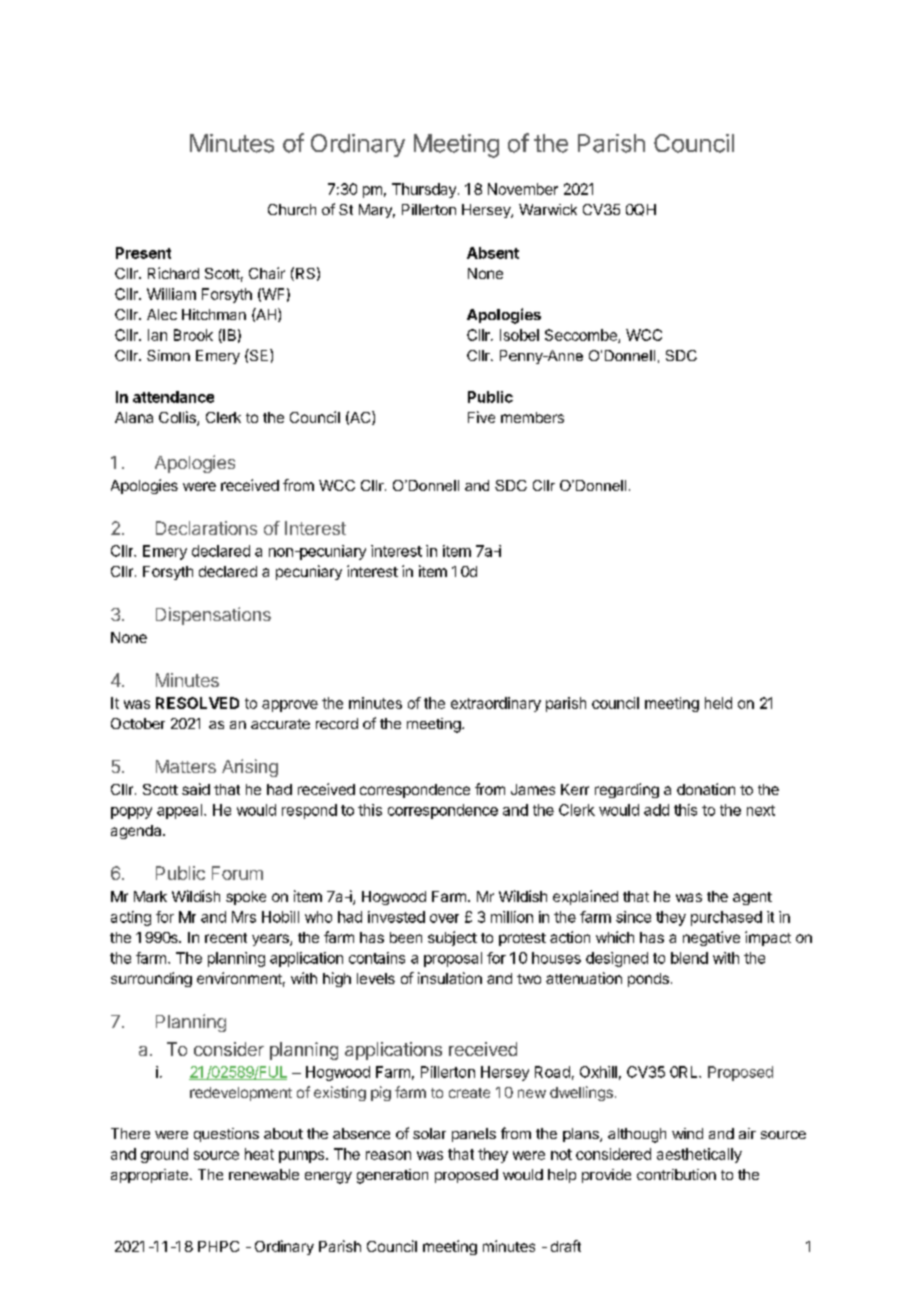  What do you see at coordinates (173, 273) in the image?
I see `Richard` at bounding box center [173, 273].
